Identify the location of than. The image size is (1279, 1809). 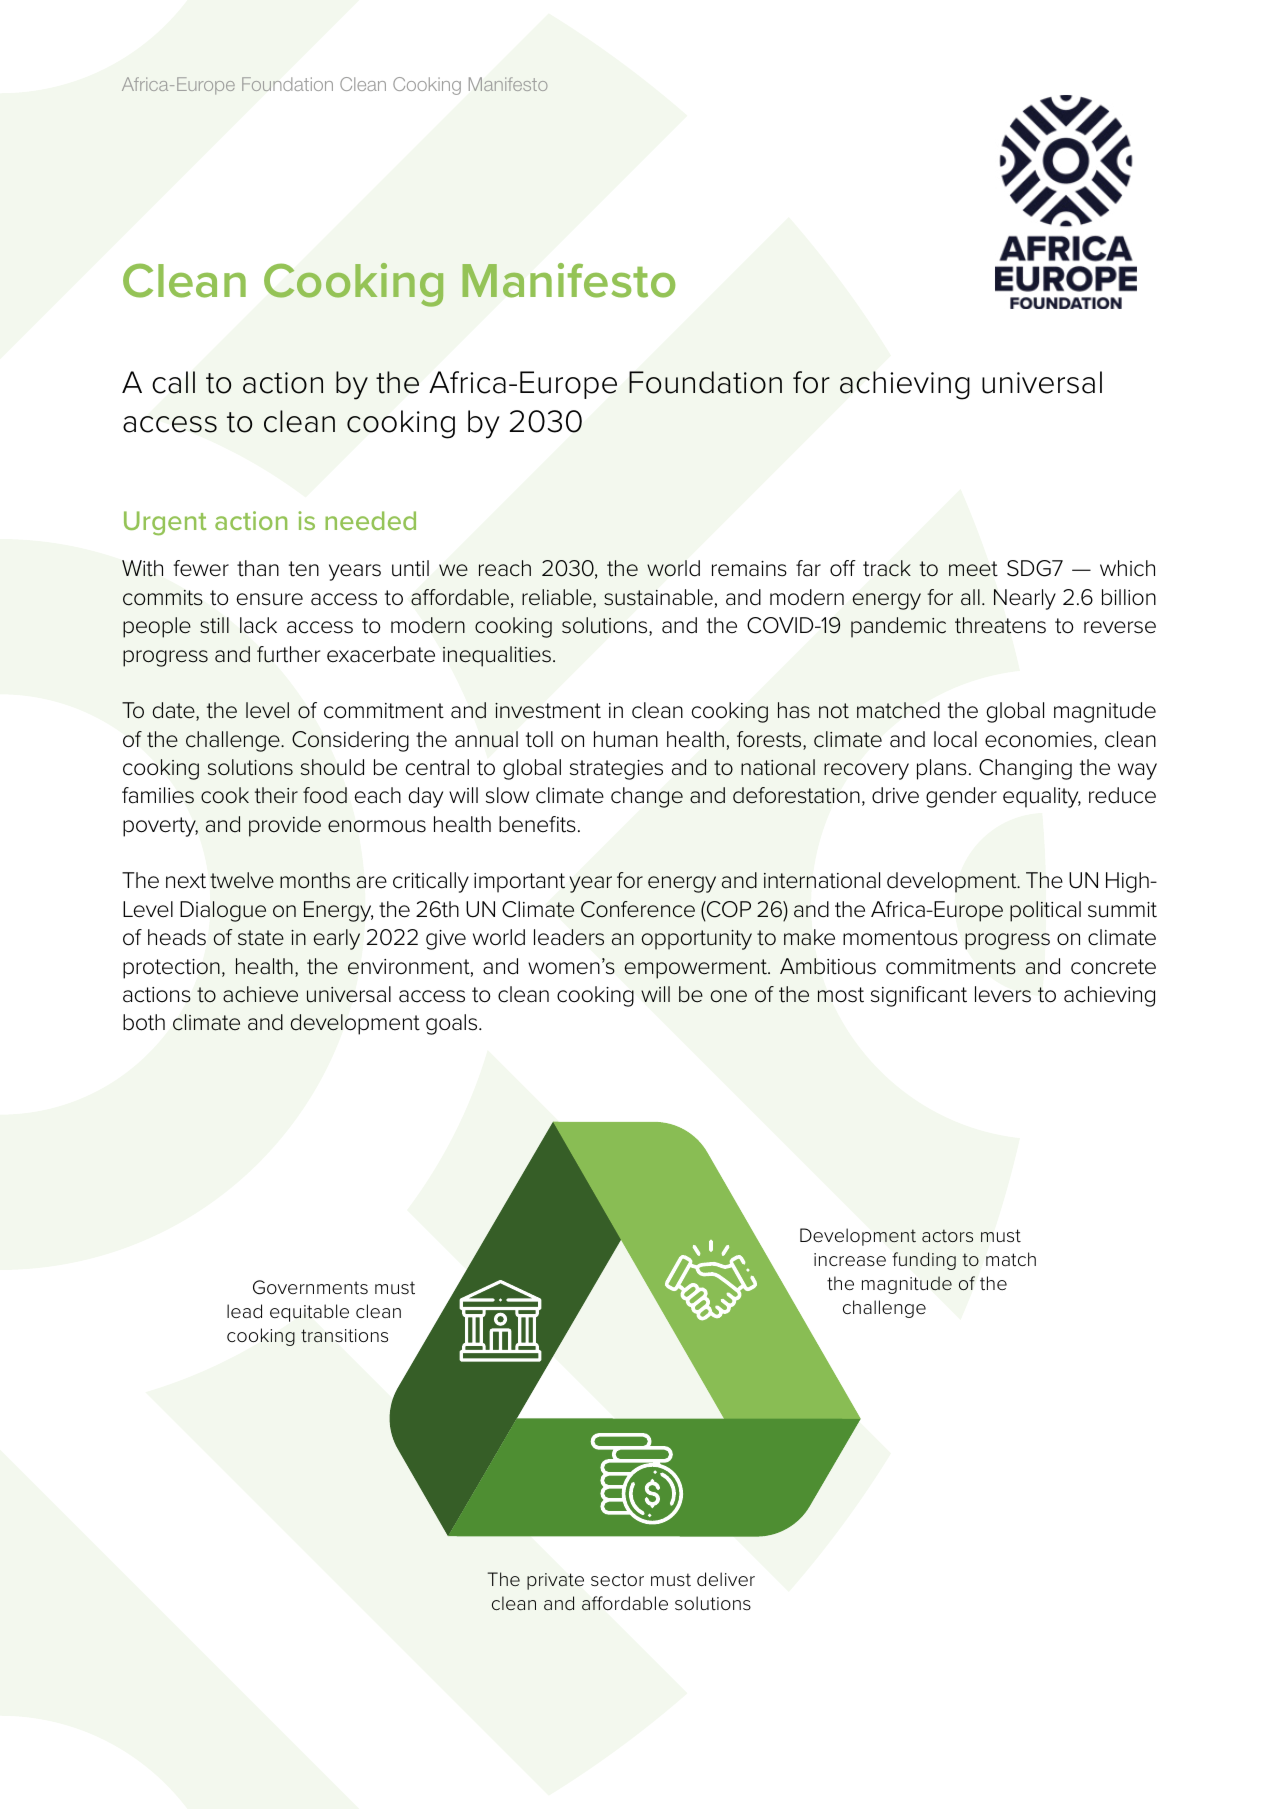
(258, 568).
